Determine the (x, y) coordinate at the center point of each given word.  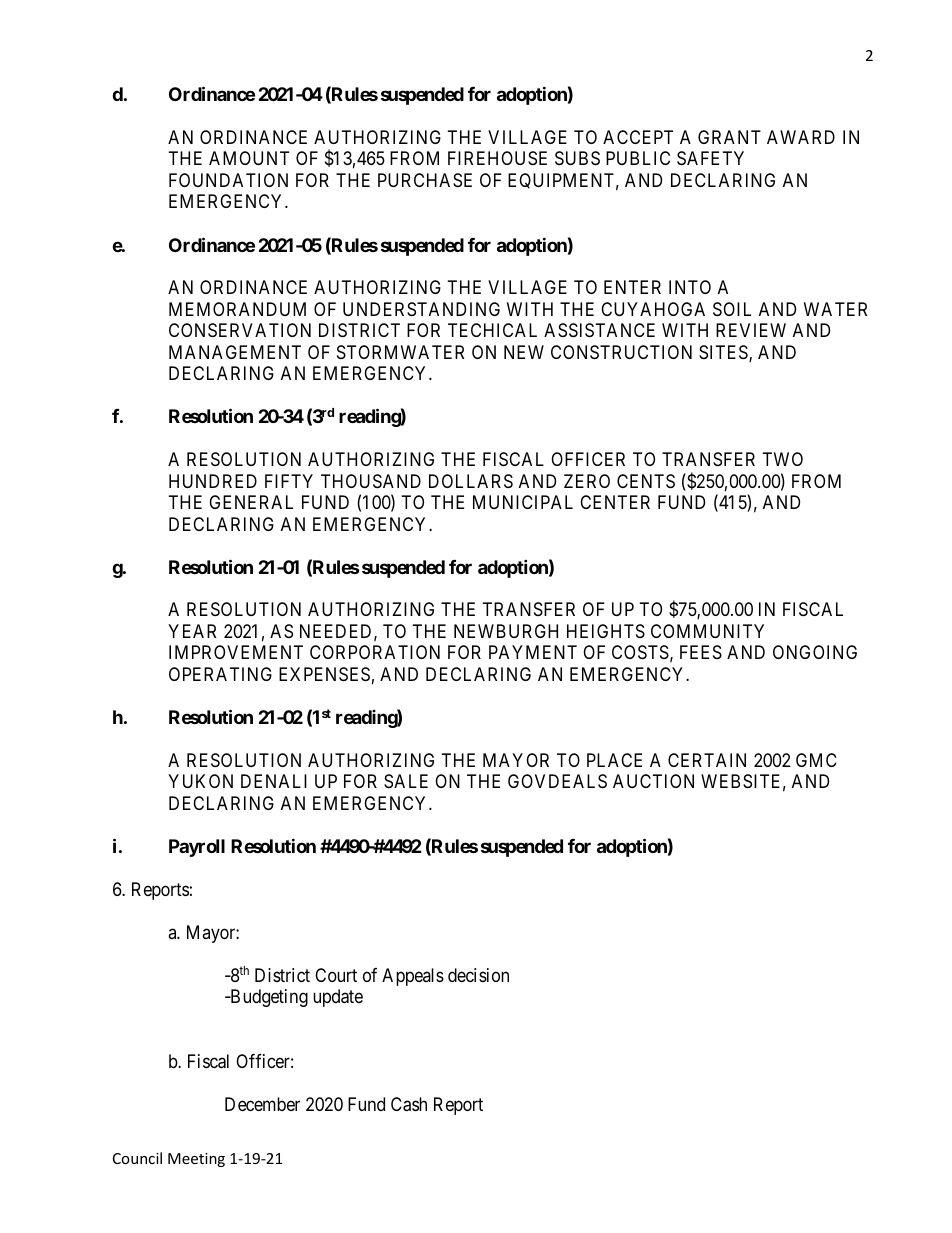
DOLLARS (471, 481)
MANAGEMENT (235, 352)
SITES (724, 353)
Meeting (196, 1160)
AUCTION (653, 781)
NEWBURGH (506, 631)
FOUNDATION (228, 180)
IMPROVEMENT (236, 652)
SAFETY (710, 158)
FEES (701, 652)
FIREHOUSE (497, 158)
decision (478, 975)
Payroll (197, 848)
